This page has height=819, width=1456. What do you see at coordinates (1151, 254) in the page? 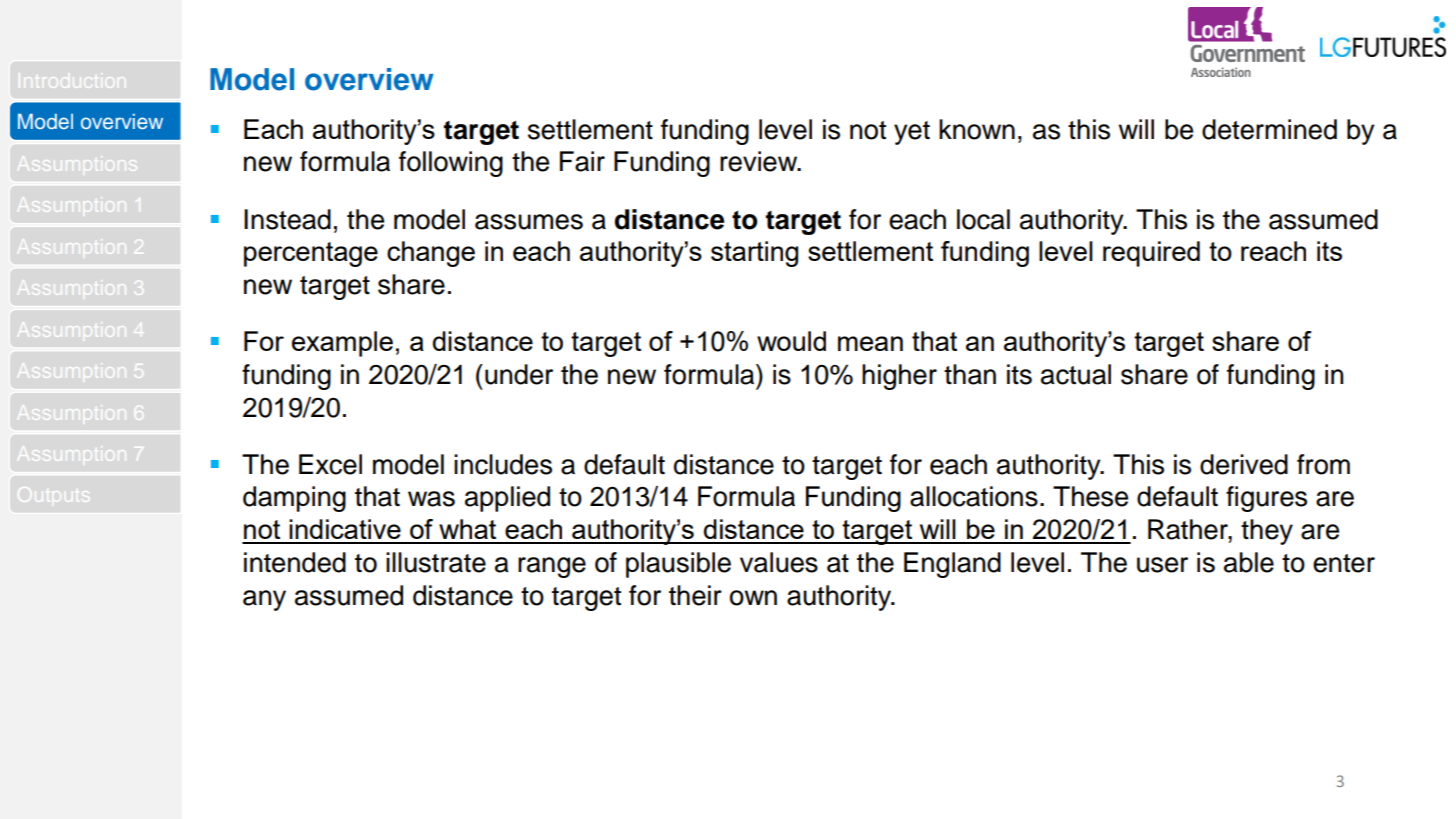
I see `required` at bounding box center [1151, 254].
